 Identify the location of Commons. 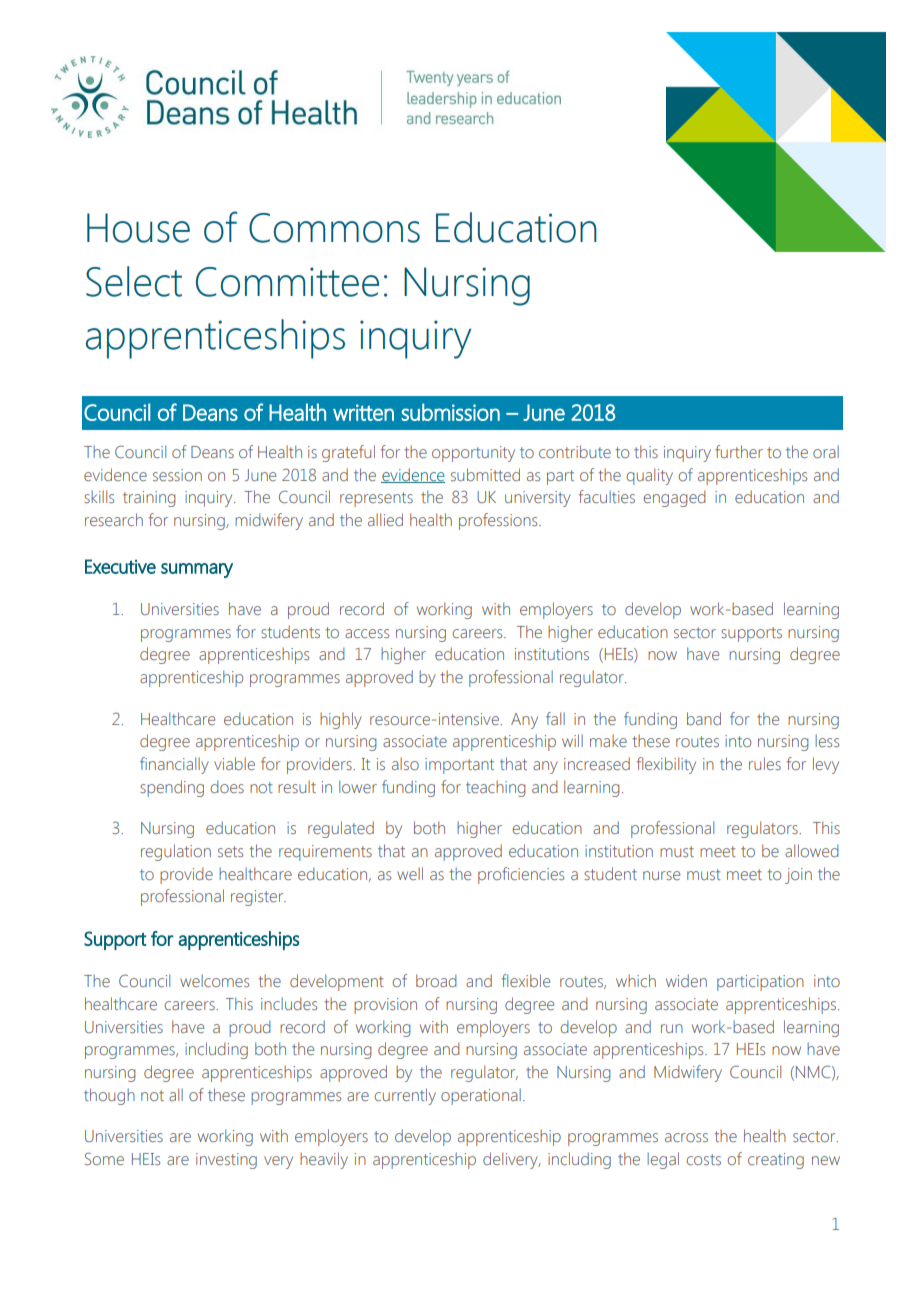
(334, 228).
